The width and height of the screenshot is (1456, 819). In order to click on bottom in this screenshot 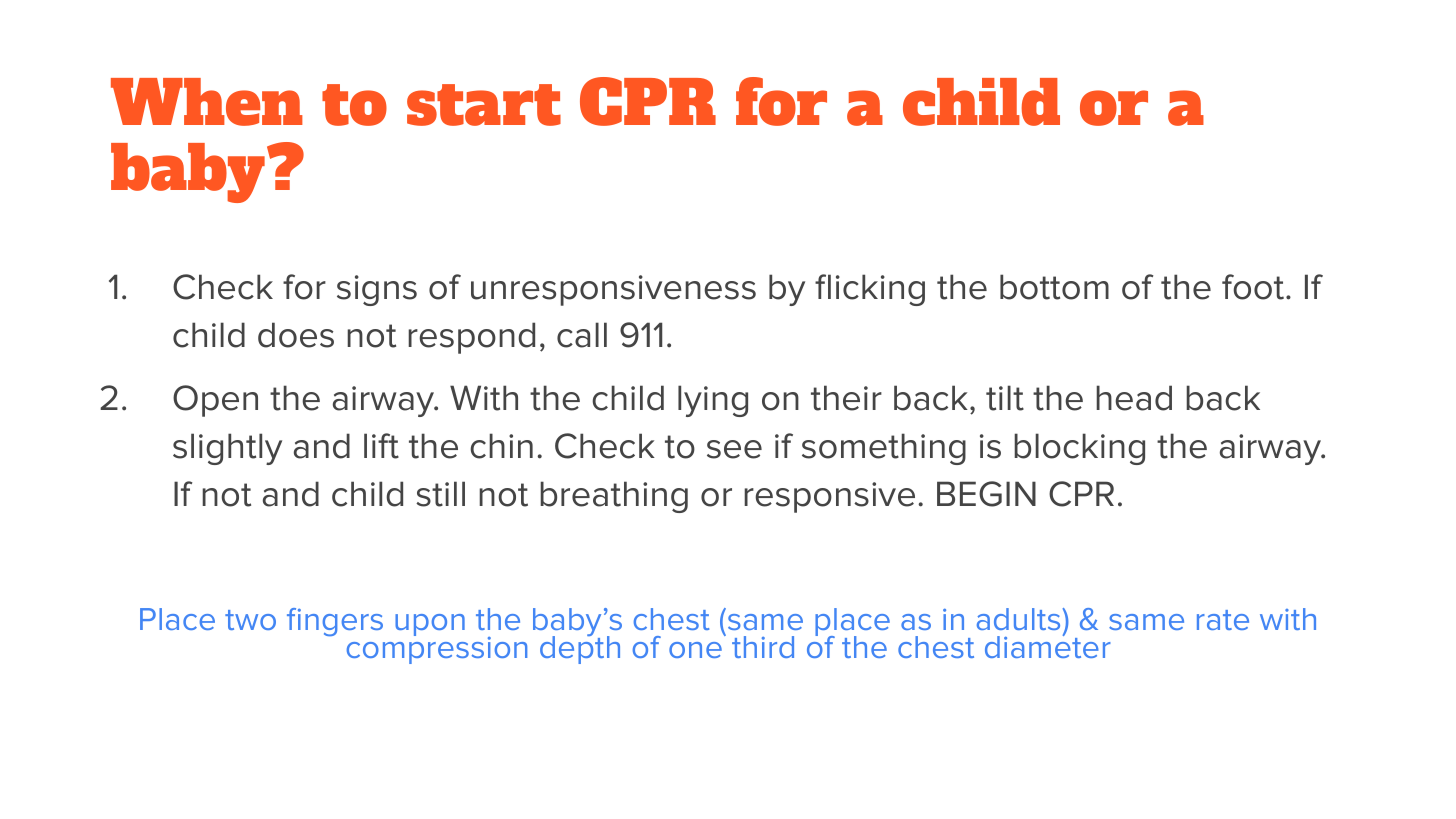, I will do `click(1054, 287)`.
